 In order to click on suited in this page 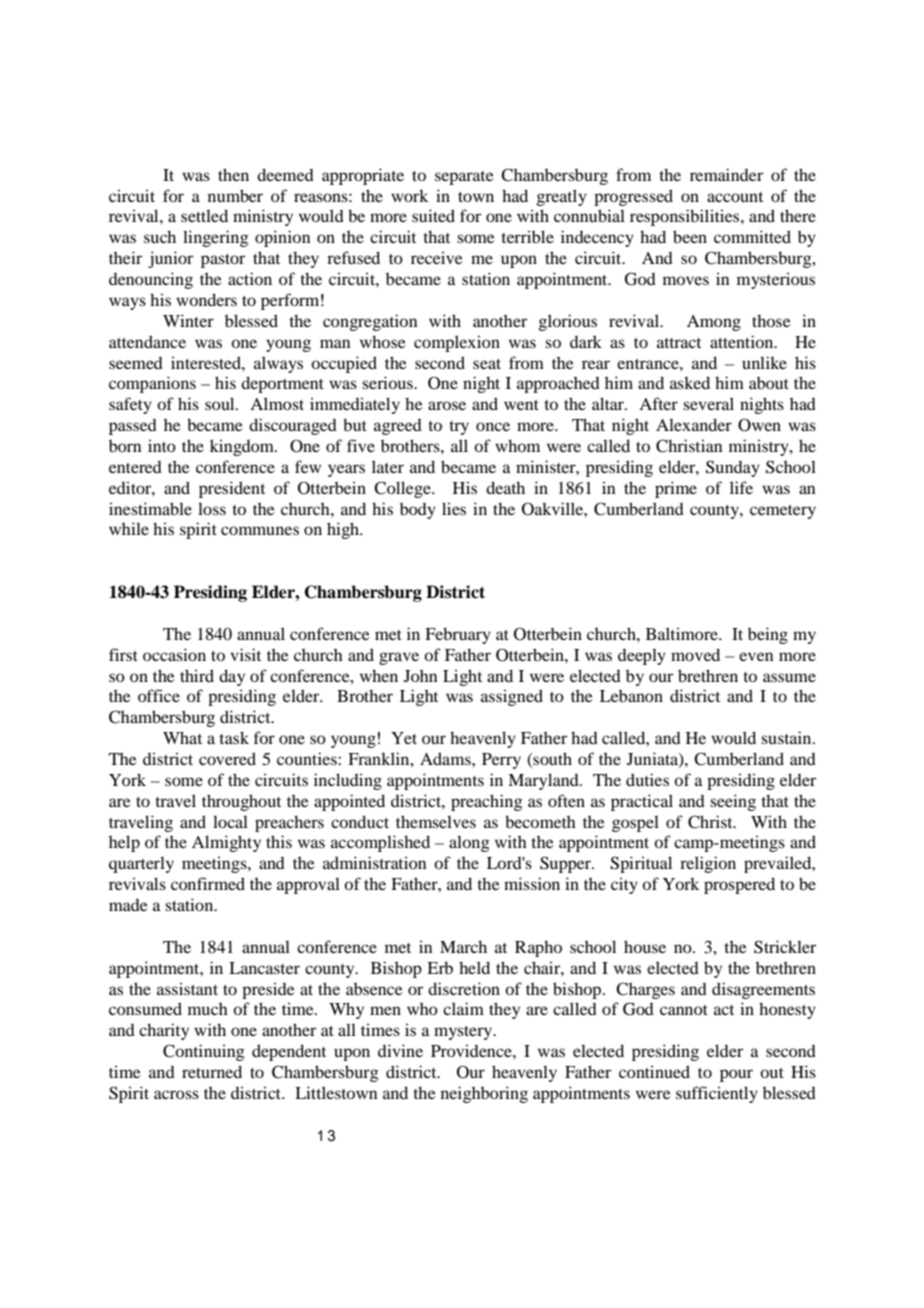, I will do `click(433, 215)`.
